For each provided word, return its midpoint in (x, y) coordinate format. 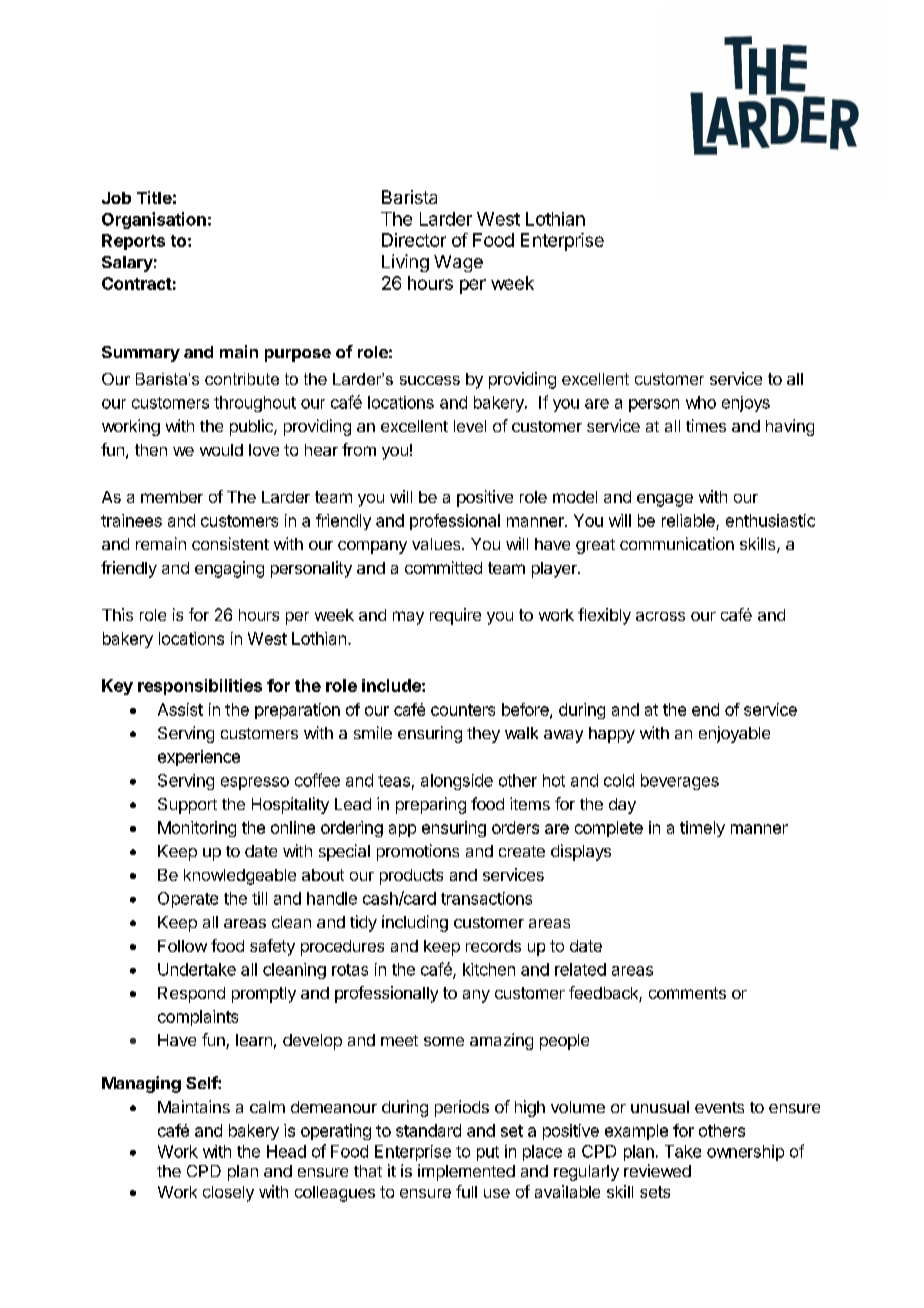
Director (414, 240)
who (701, 402)
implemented (466, 1172)
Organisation (154, 220)
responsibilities (200, 687)
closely (228, 1194)
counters (463, 710)
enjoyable (734, 734)
